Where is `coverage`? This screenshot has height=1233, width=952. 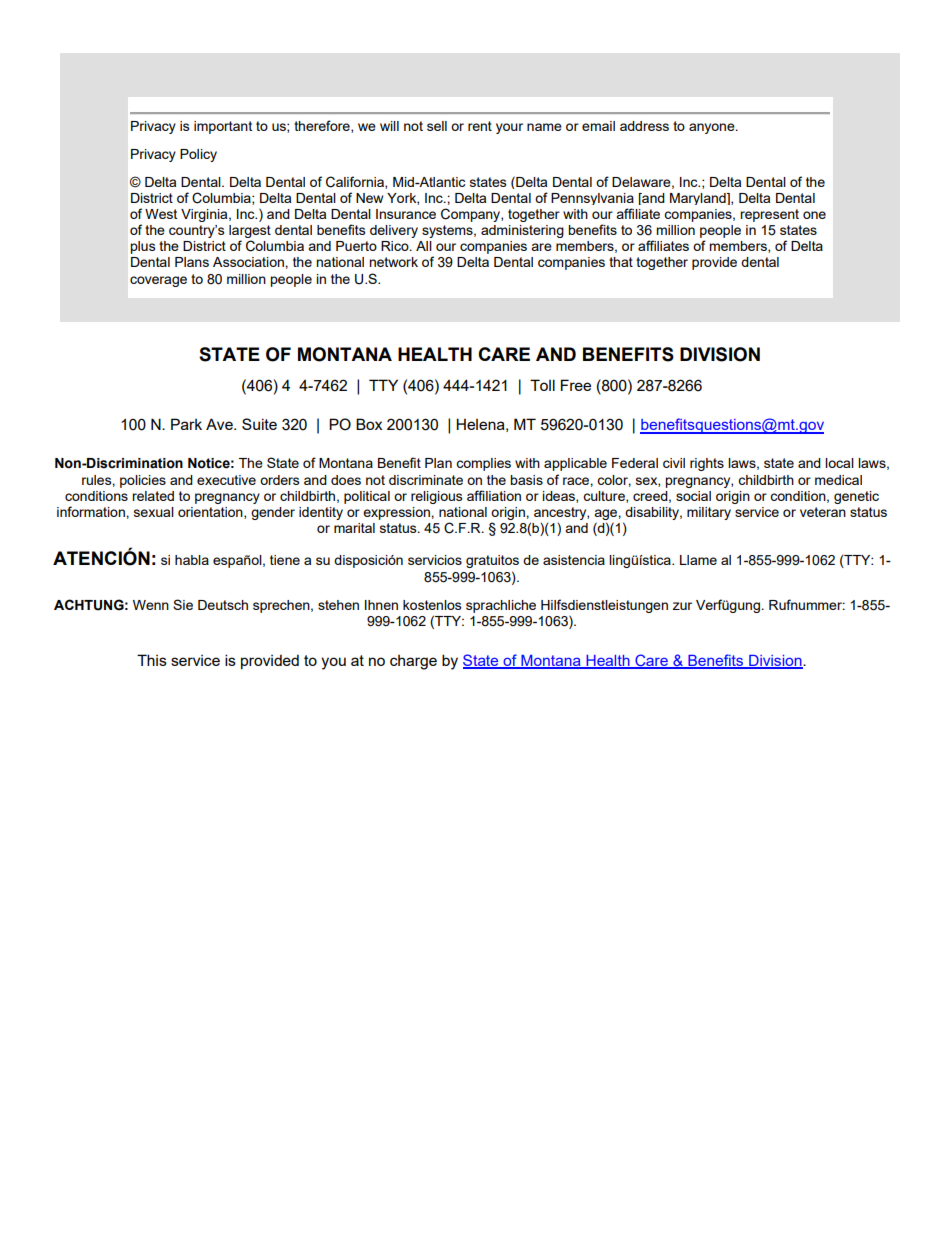
coverage is located at coordinates (158, 281).
